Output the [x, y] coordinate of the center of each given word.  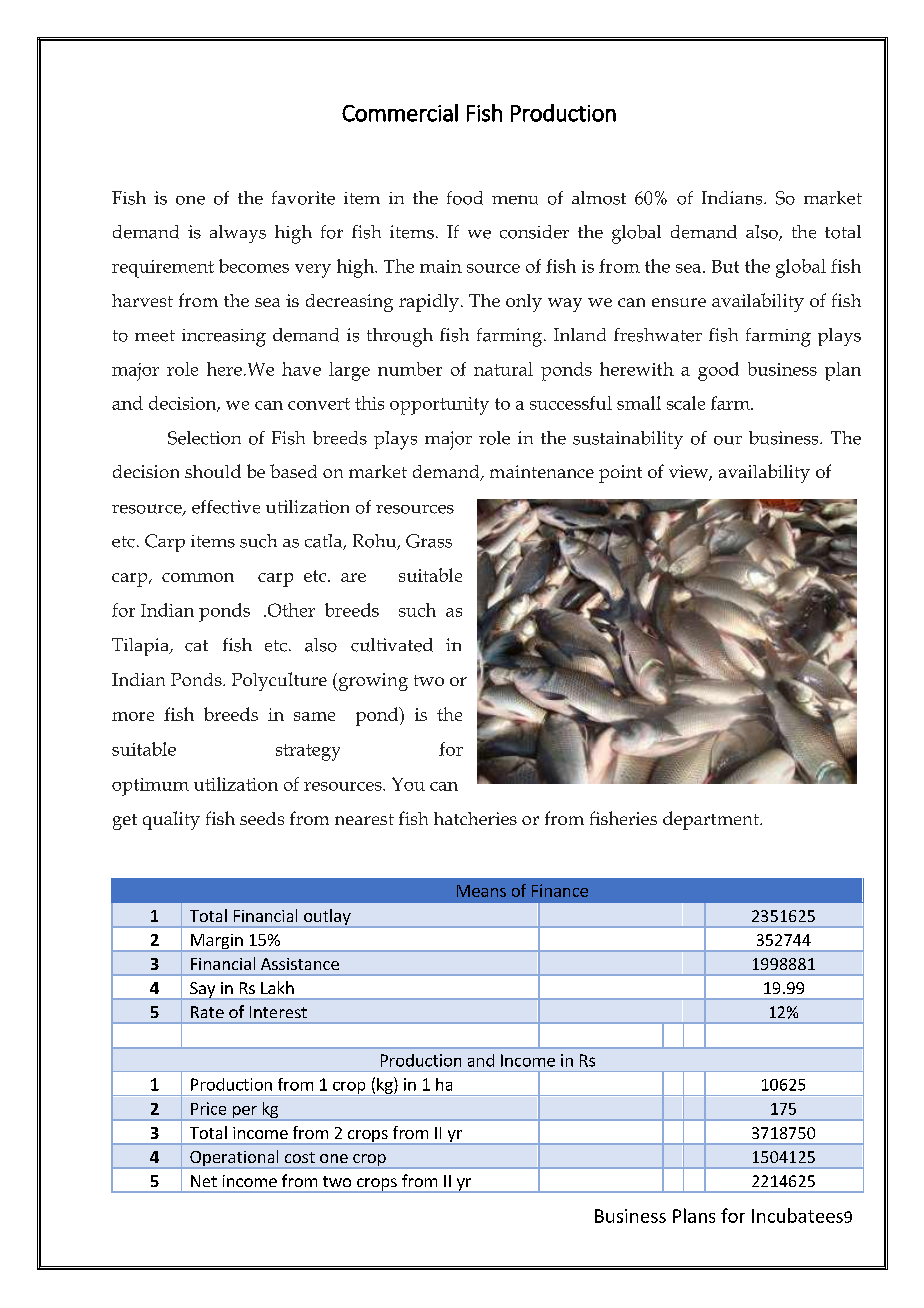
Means [481, 891]
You [408, 784]
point [620, 474]
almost [599, 198]
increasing [224, 338]
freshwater [658, 335]
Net [204, 1181]
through [400, 337]
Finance [560, 890]
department [712, 820]
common [198, 577]
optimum [150, 787]
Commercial [400, 113]
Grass [429, 541]
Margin [217, 943]
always [238, 234]
